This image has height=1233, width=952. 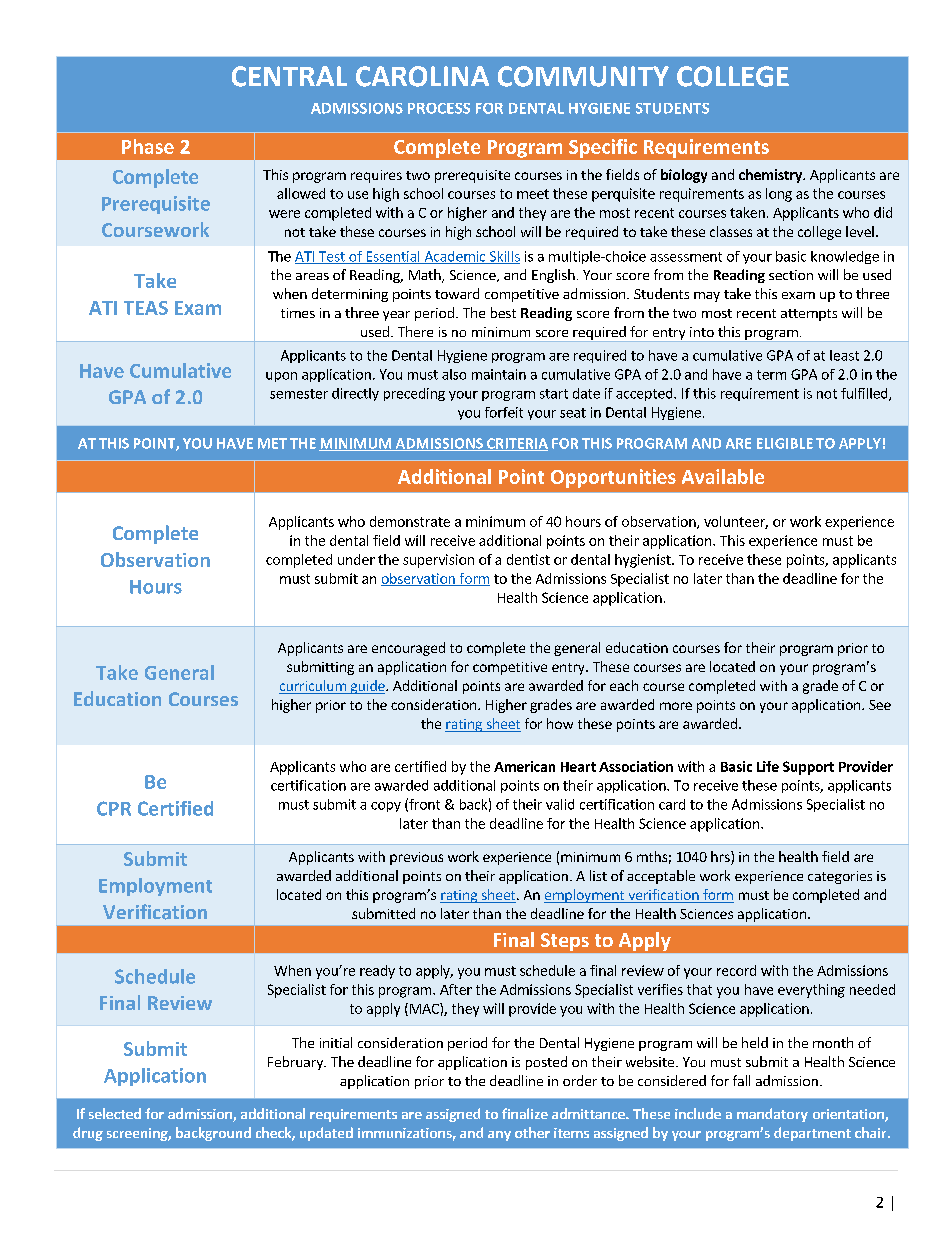 What do you see at coordinates (438, 561) in the image?
I see `supervision` at bounding box center [438, 561].
